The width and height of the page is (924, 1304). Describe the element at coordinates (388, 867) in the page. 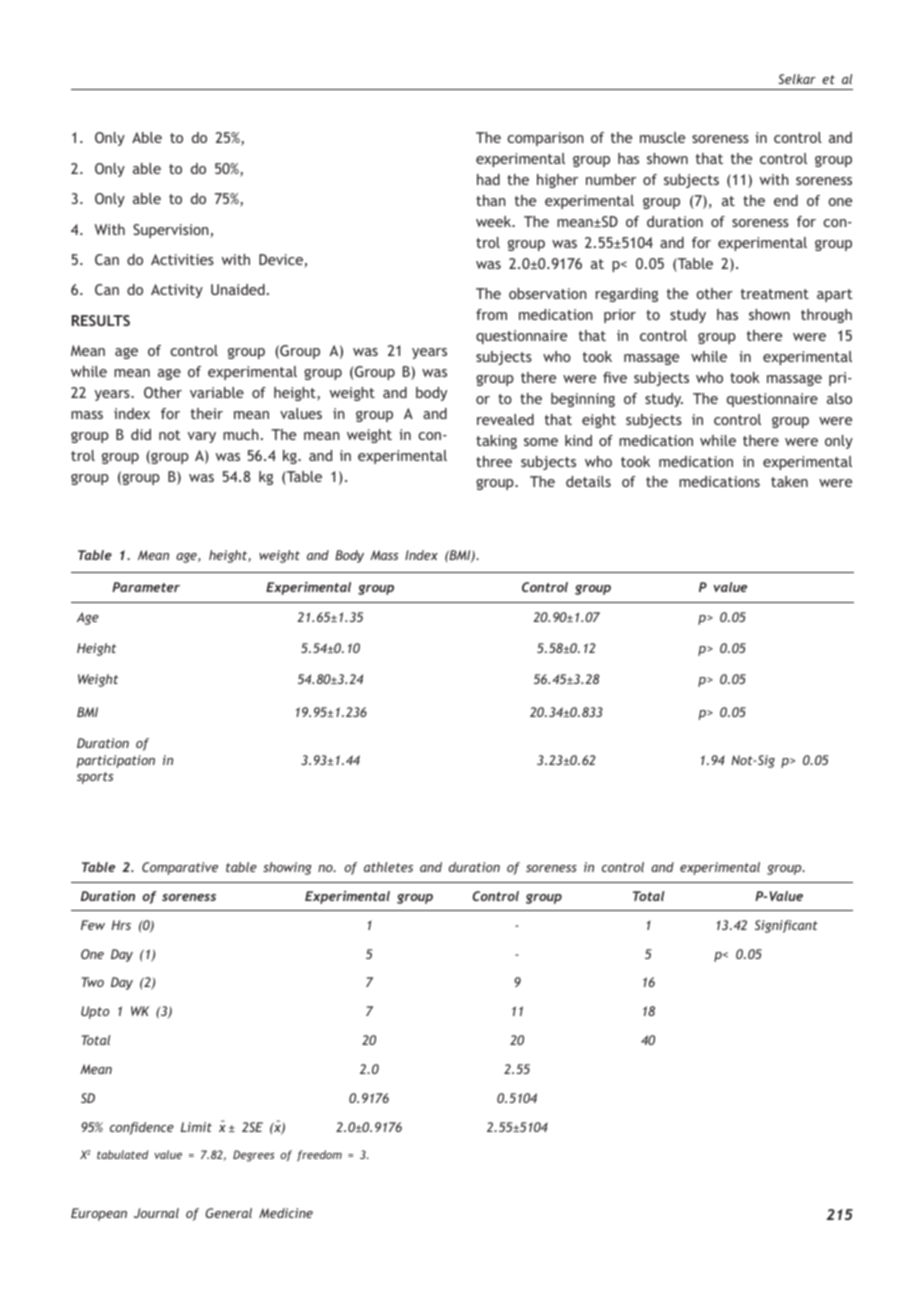

I see `athletes` at that location.
